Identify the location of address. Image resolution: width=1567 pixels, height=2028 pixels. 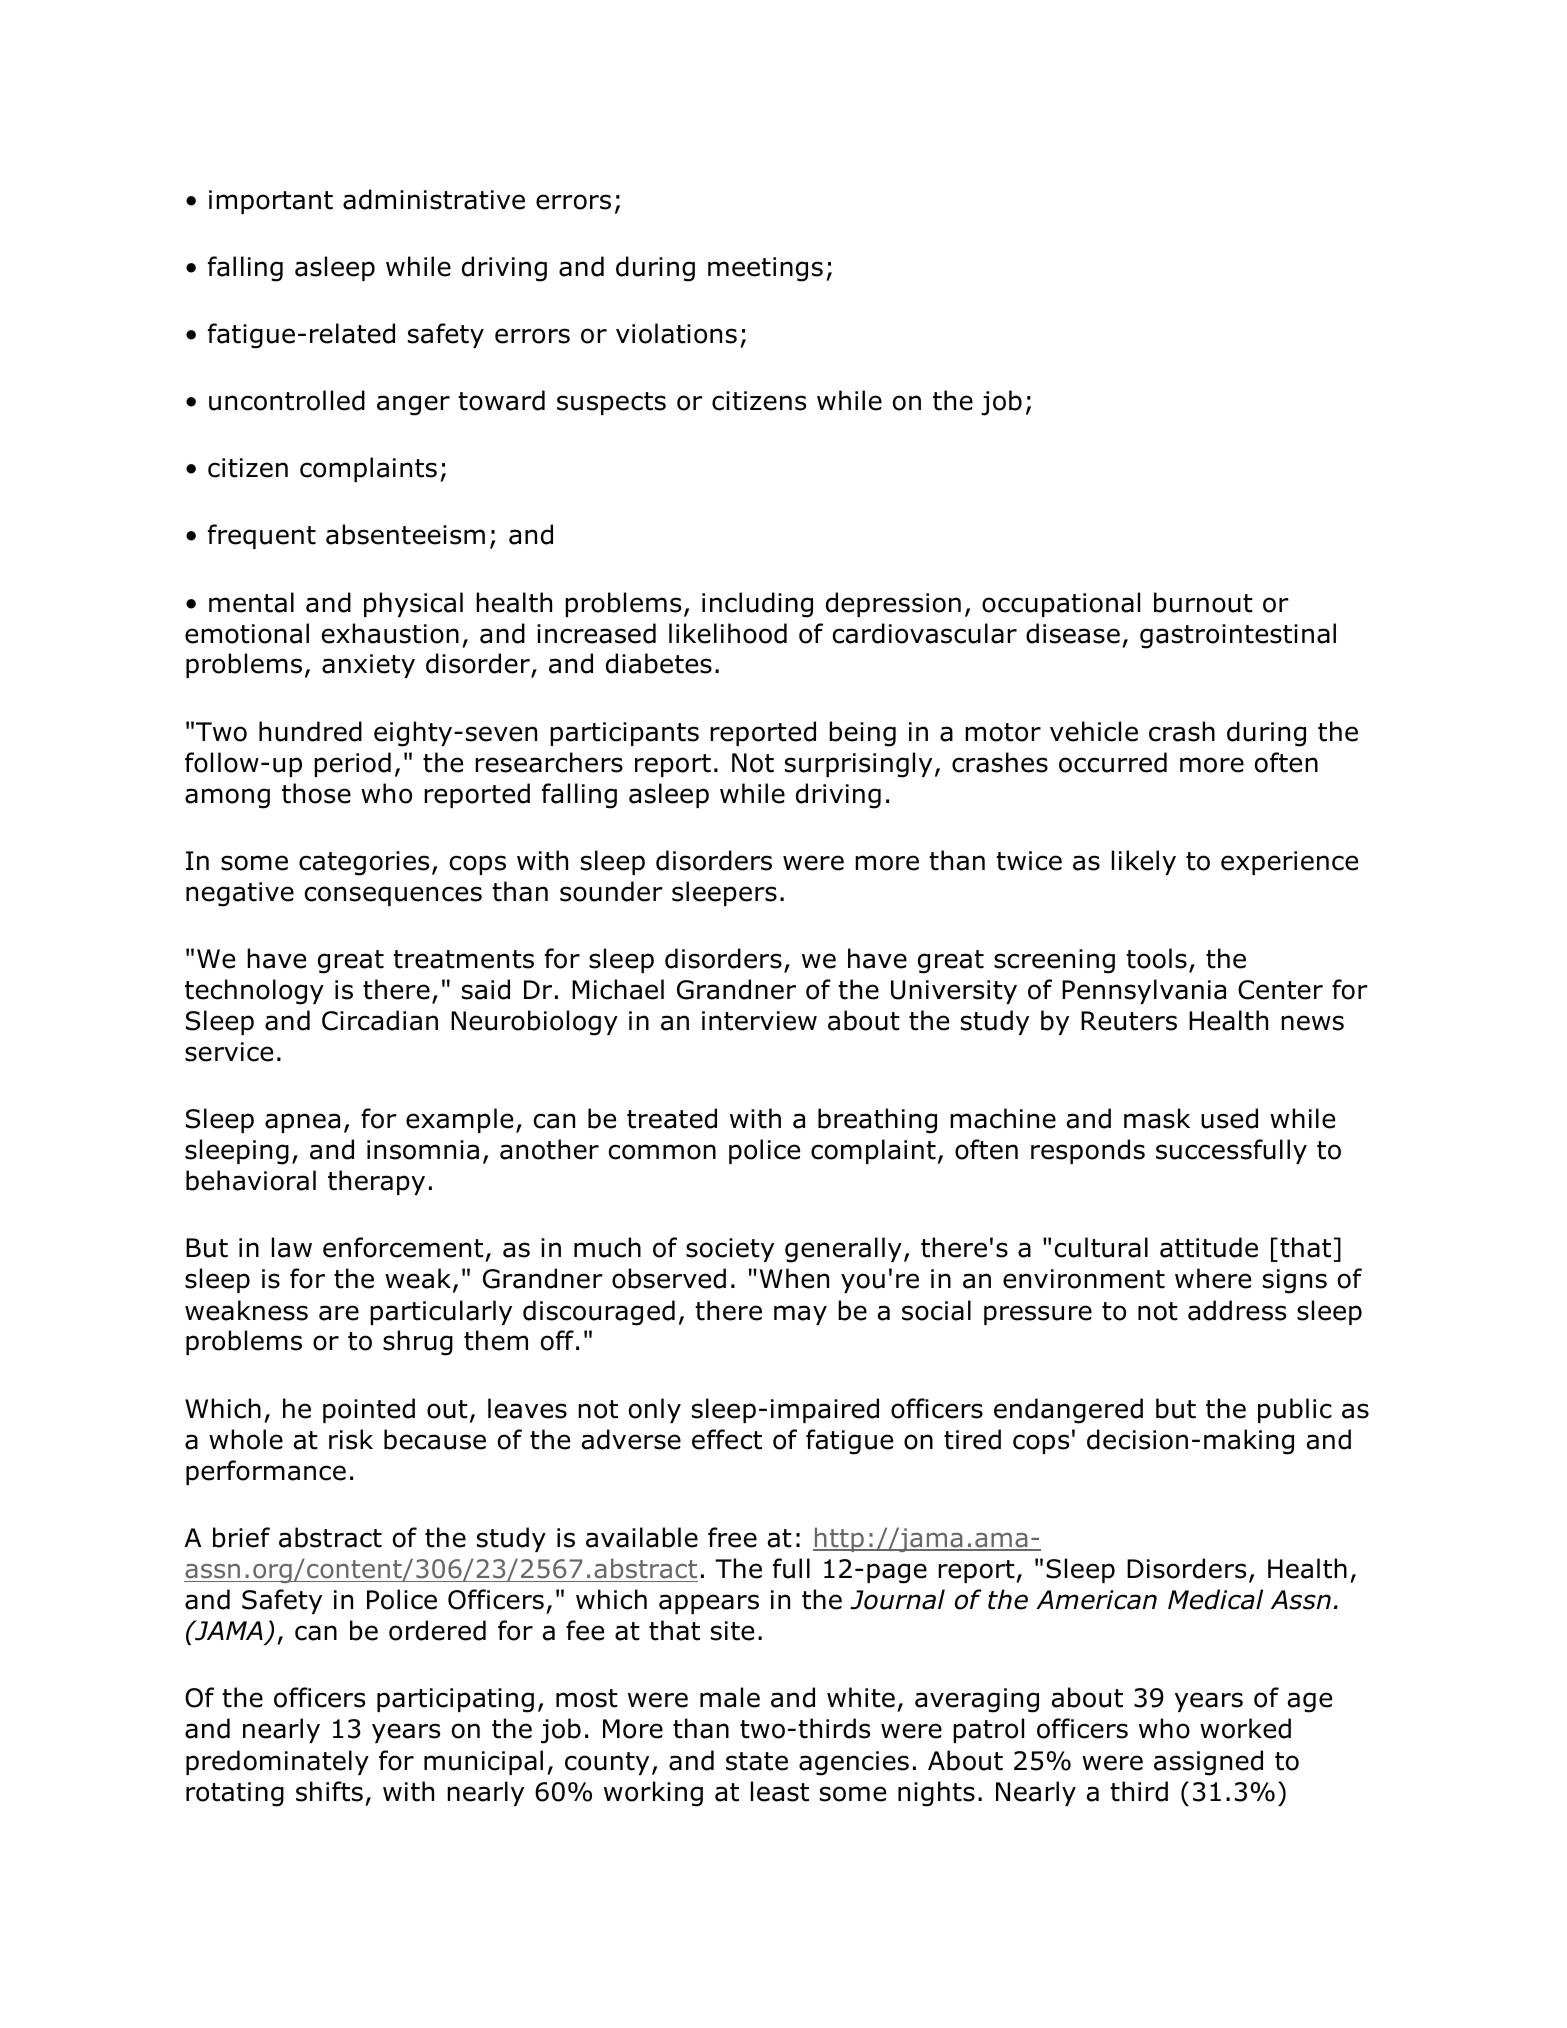
(1237, 1310).
